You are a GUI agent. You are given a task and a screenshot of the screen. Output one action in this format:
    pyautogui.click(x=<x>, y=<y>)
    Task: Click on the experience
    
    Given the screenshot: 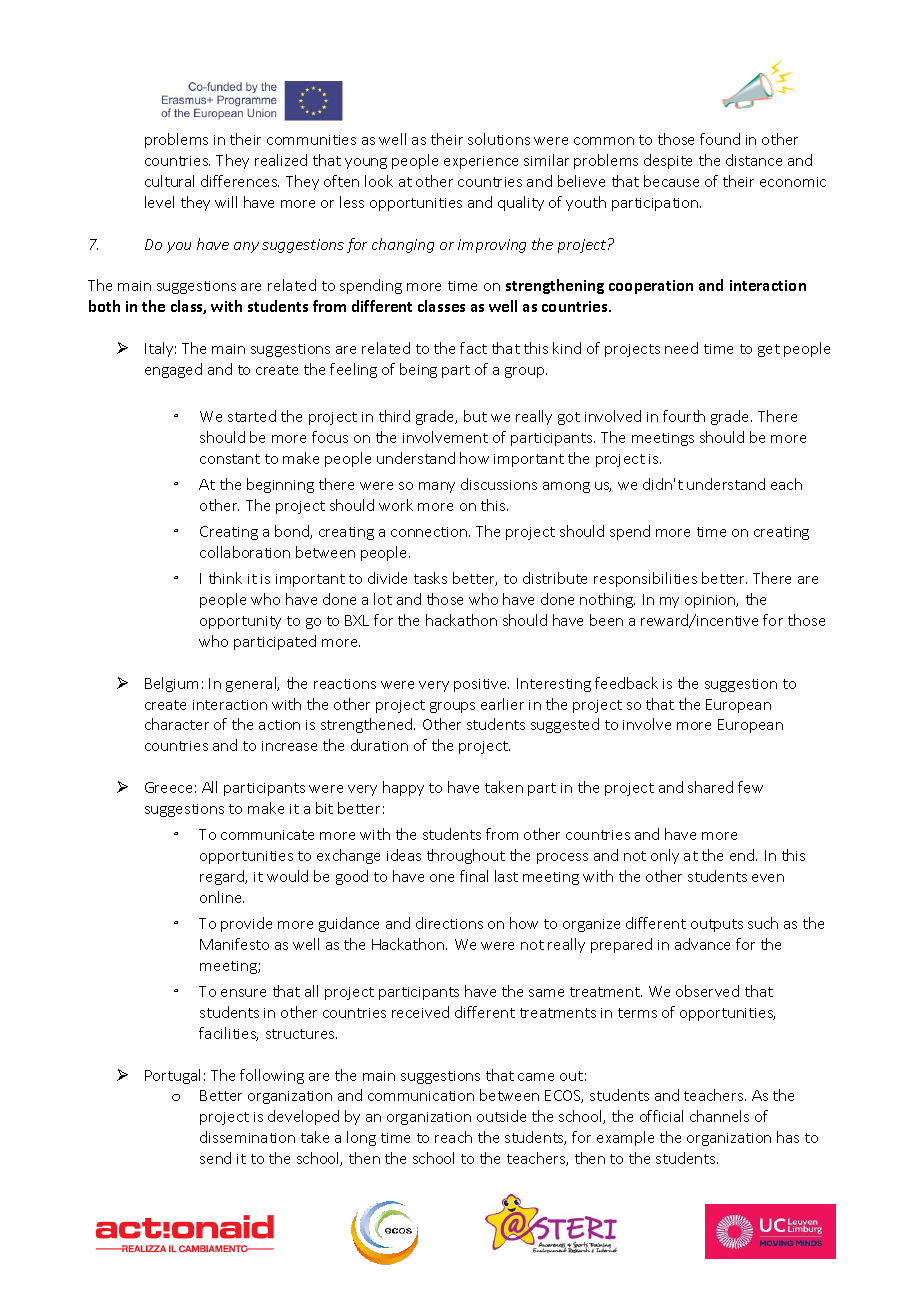 What is the action you would take?
    pyautogui.click(x=481, y=162)
